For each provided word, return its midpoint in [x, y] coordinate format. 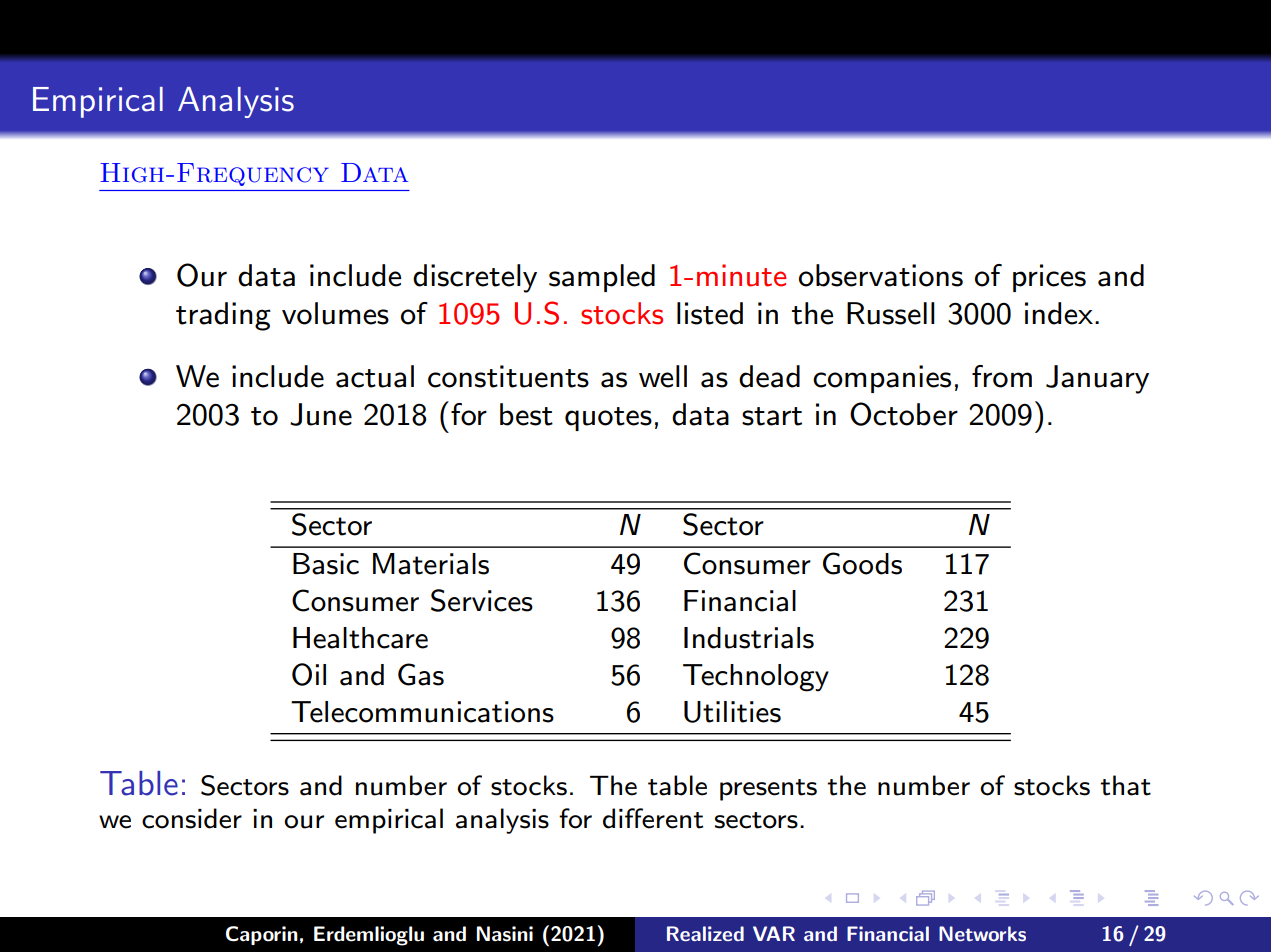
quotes [608, 419]
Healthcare [360, 638]
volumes [335, 313]
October [904, 414]
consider [192, 818]
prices [1049, 278]
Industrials [749, 638]
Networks [982, 933]
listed [710, 313]
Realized [705, 933]
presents [768, 790]
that [1125, 785]
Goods [862, 563]
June [321, 414]
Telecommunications [422, 712]
